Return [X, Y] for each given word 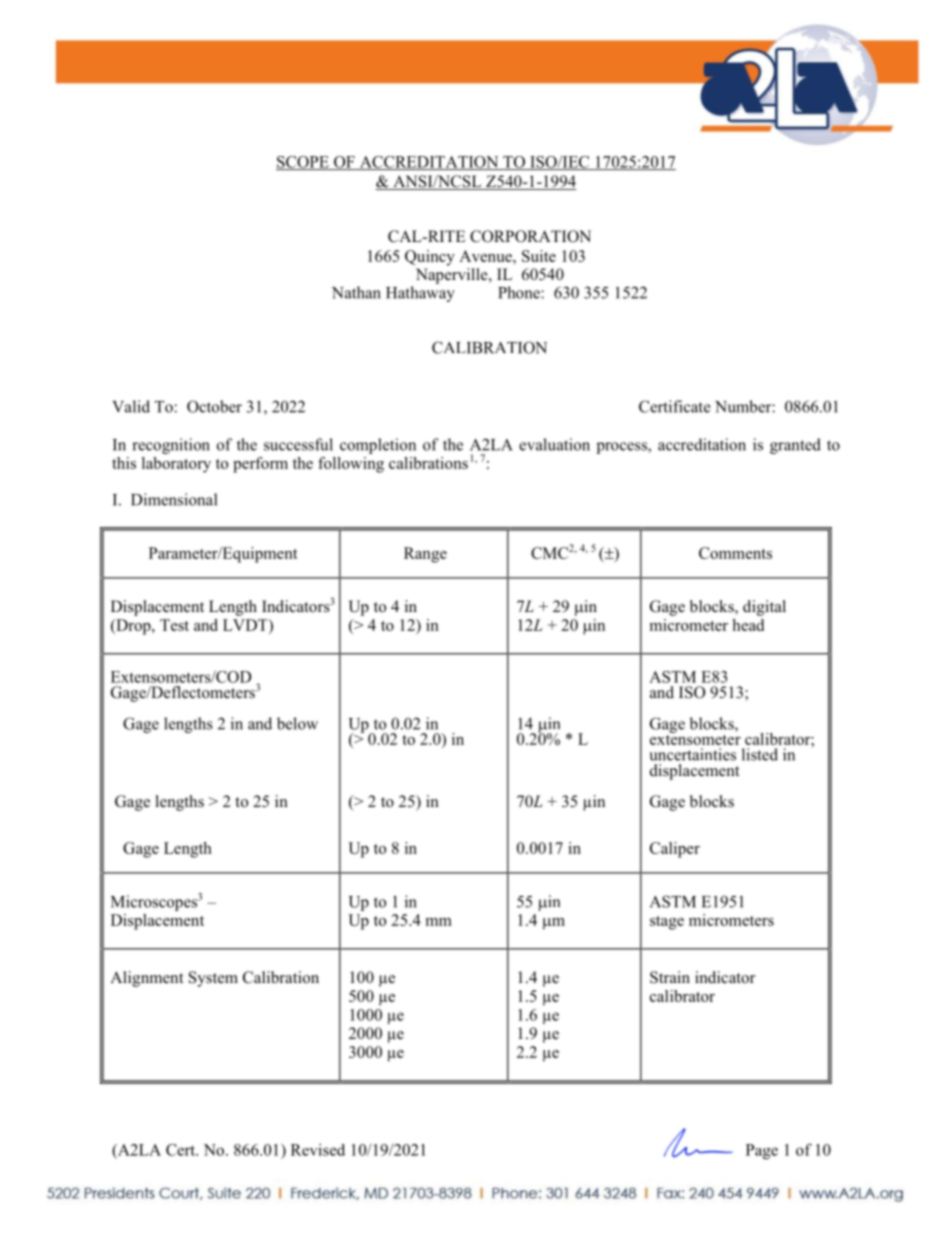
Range [425, 555]
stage [667, 923]
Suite [539, 256]
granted [795, 446]
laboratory [176, 465]
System [213, 979]
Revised [318, 1149]
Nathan [356, 292]
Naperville [453, 276]
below [297, 723]
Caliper [675, 850]
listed [760, 754]
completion [378, 446]
